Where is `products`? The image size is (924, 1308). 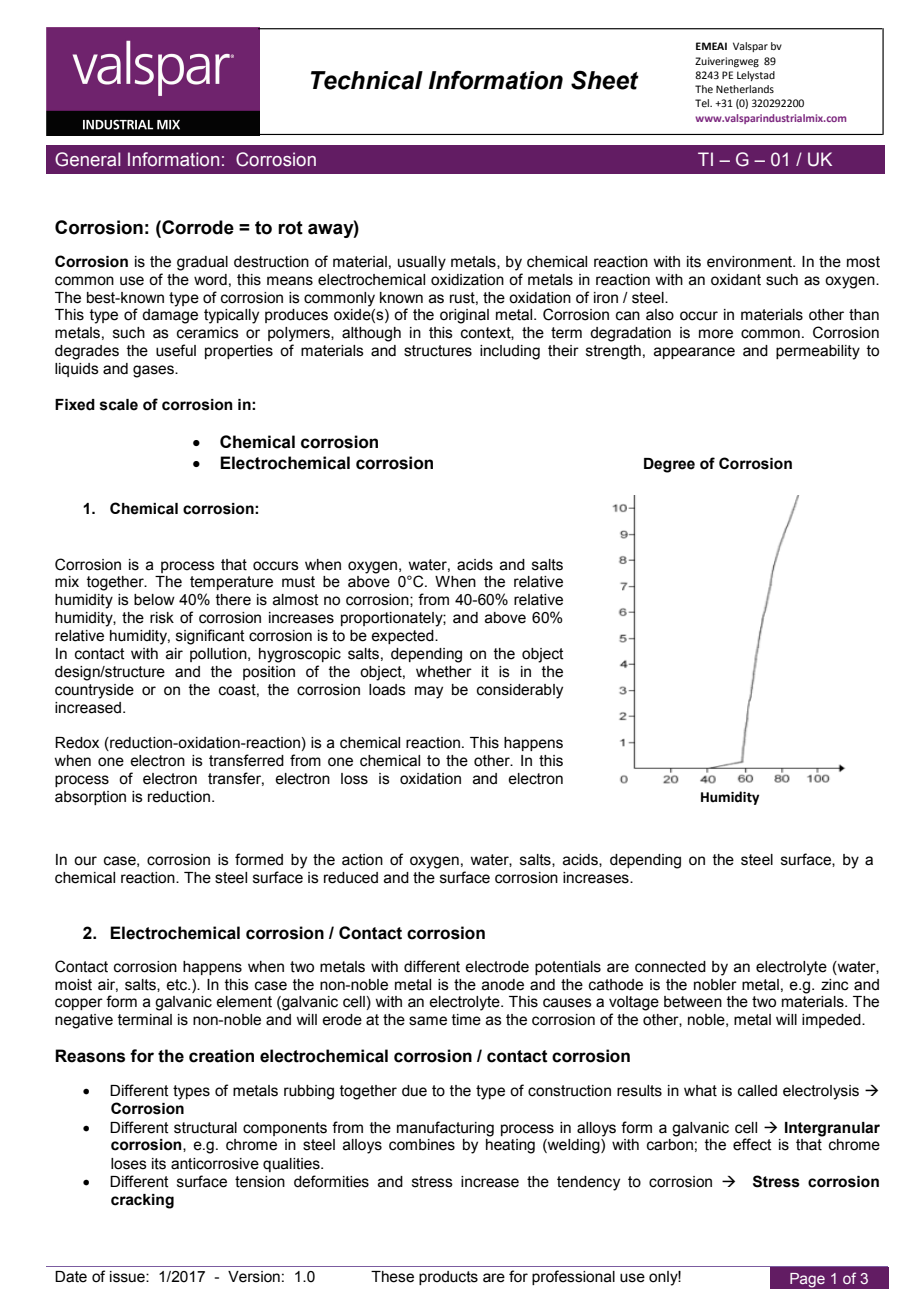 products is located at coordinates (448, 1278).
